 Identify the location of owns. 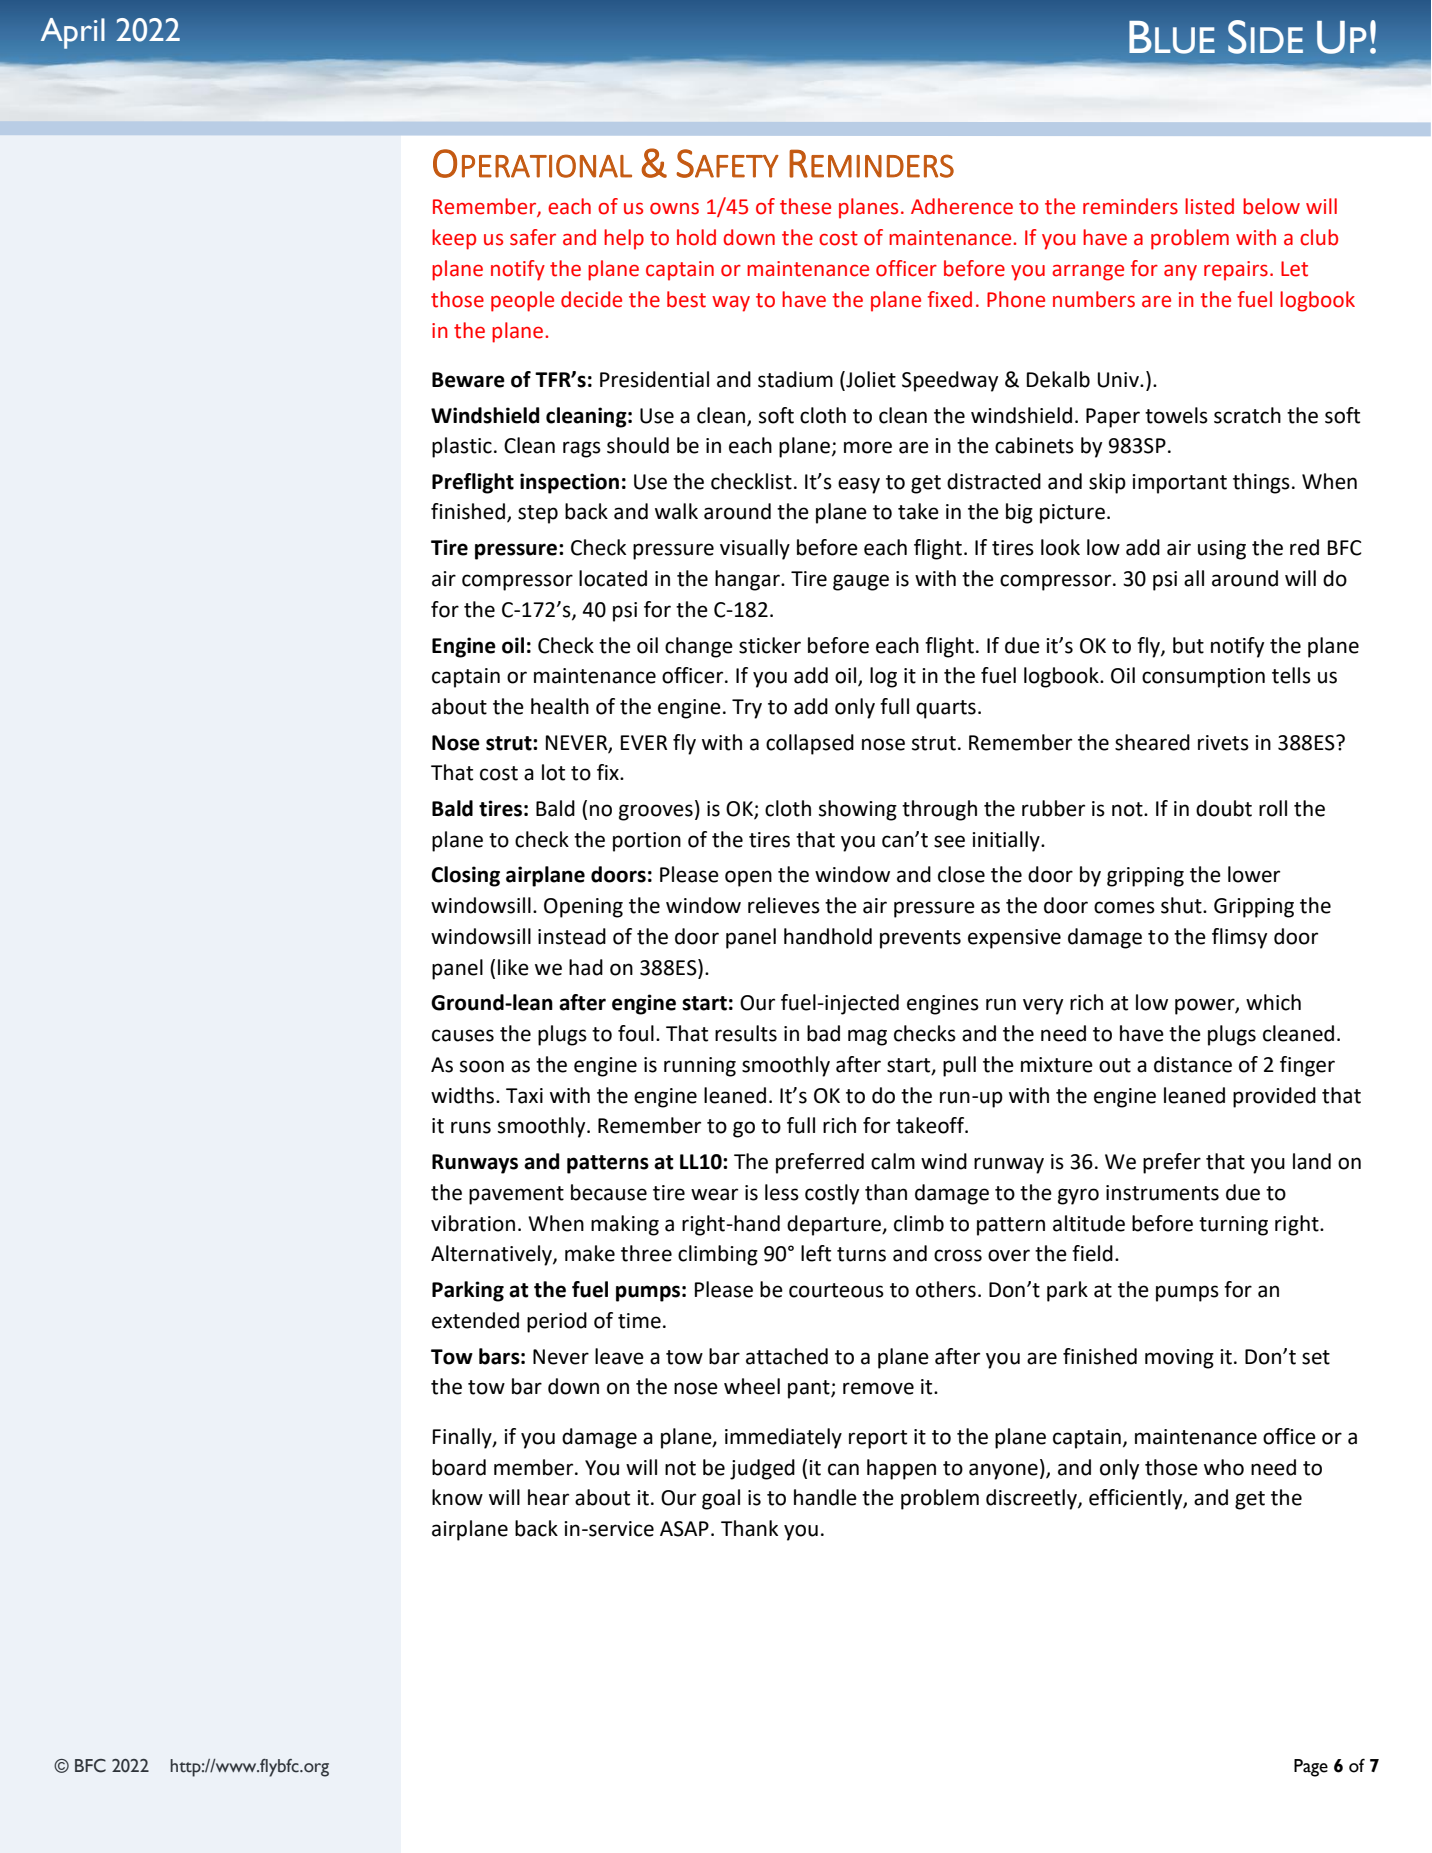
(674, 209).
